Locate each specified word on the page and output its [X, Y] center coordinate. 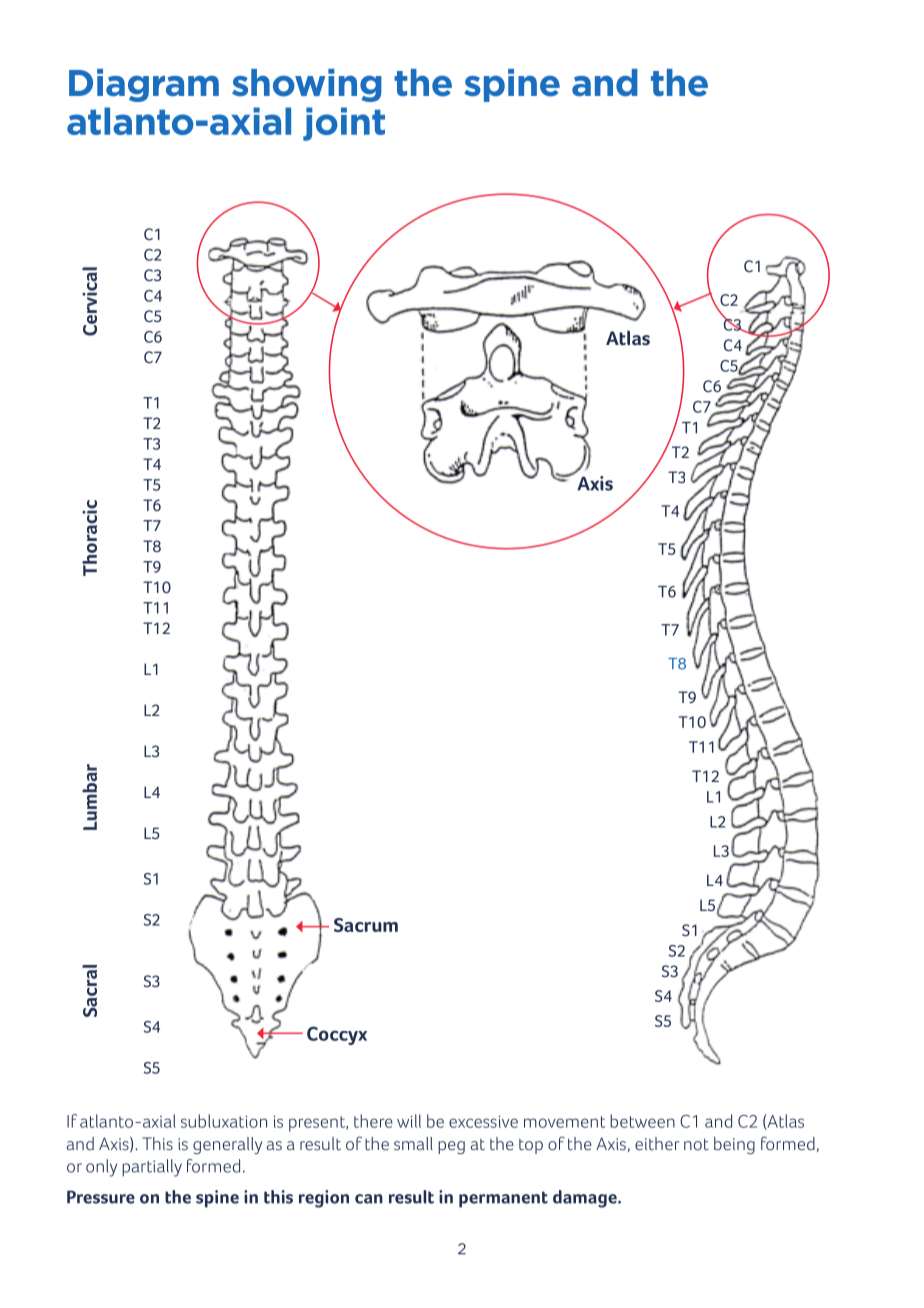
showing [307, 85]
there [373, 1121]
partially [152, 1168]
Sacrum [366, 925]
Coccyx [337, 1035]
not [696, 1144]
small [413, 1144]
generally [228, 1145]
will [409, 1121]
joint [344, 124]
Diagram [144, 85]
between [642, 1121]
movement [564, 1122]
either [657, 1144]
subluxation [224, 1121]
